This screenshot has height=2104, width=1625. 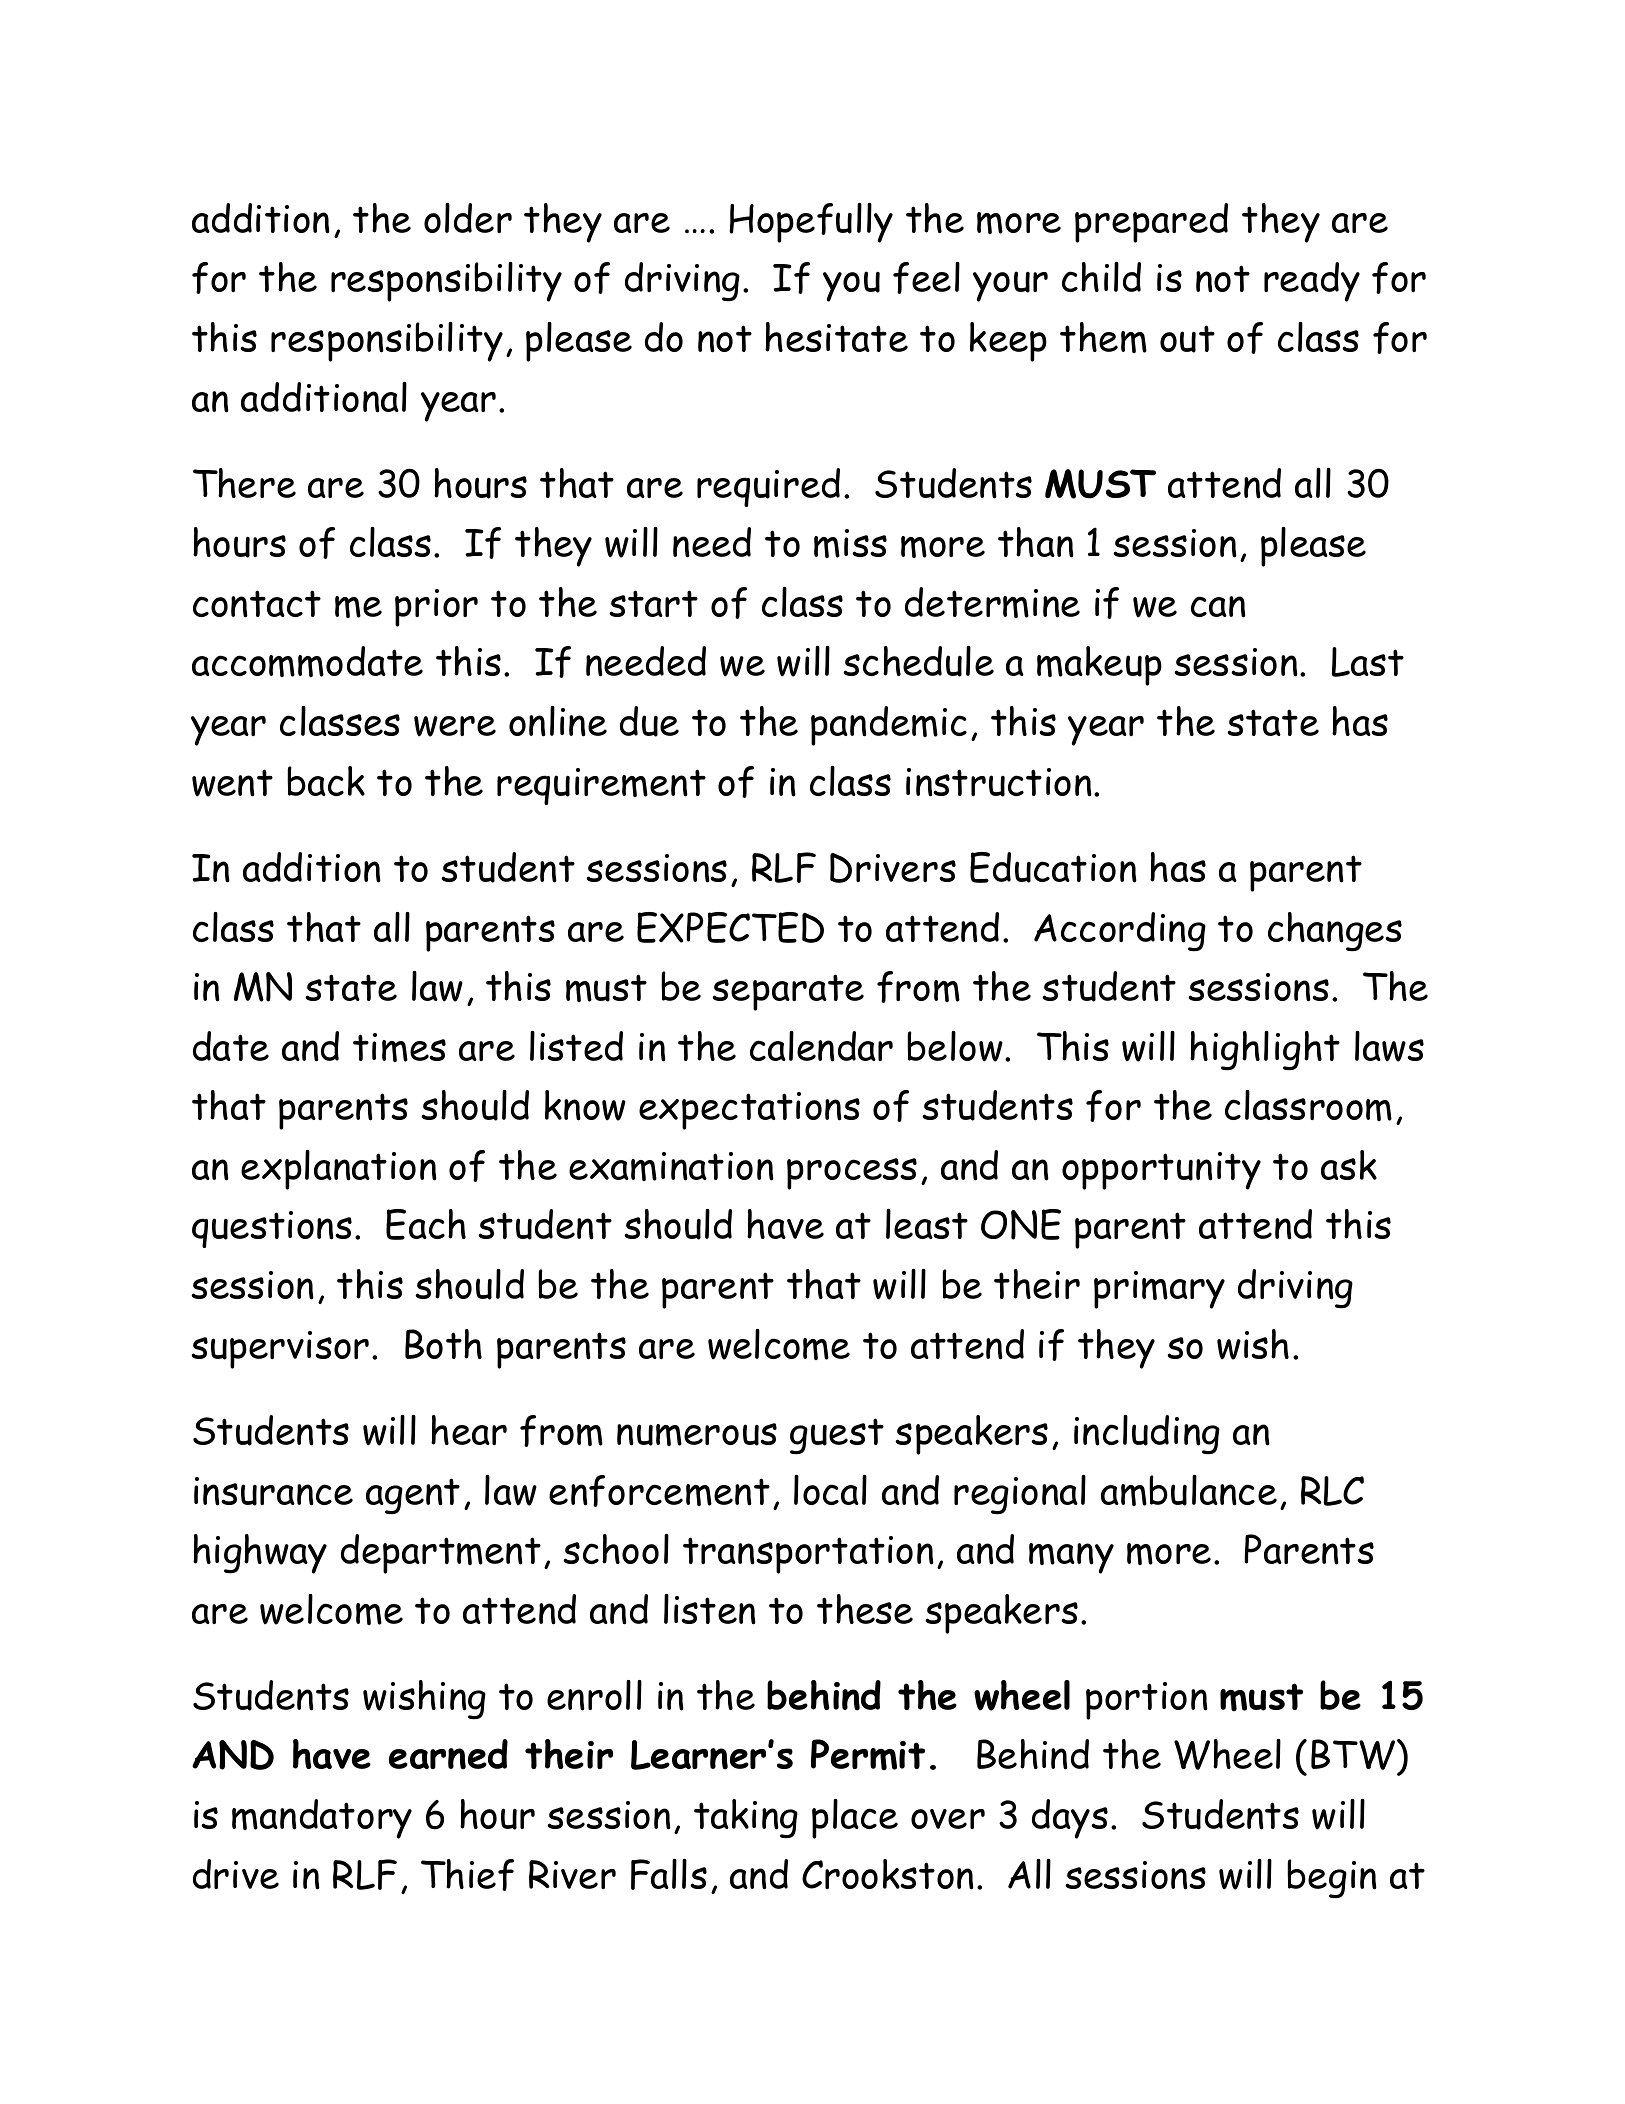 What do you see at coordinates (436, 608) in the screenshot?
I see `prior` at bounding box center [436, 608].
